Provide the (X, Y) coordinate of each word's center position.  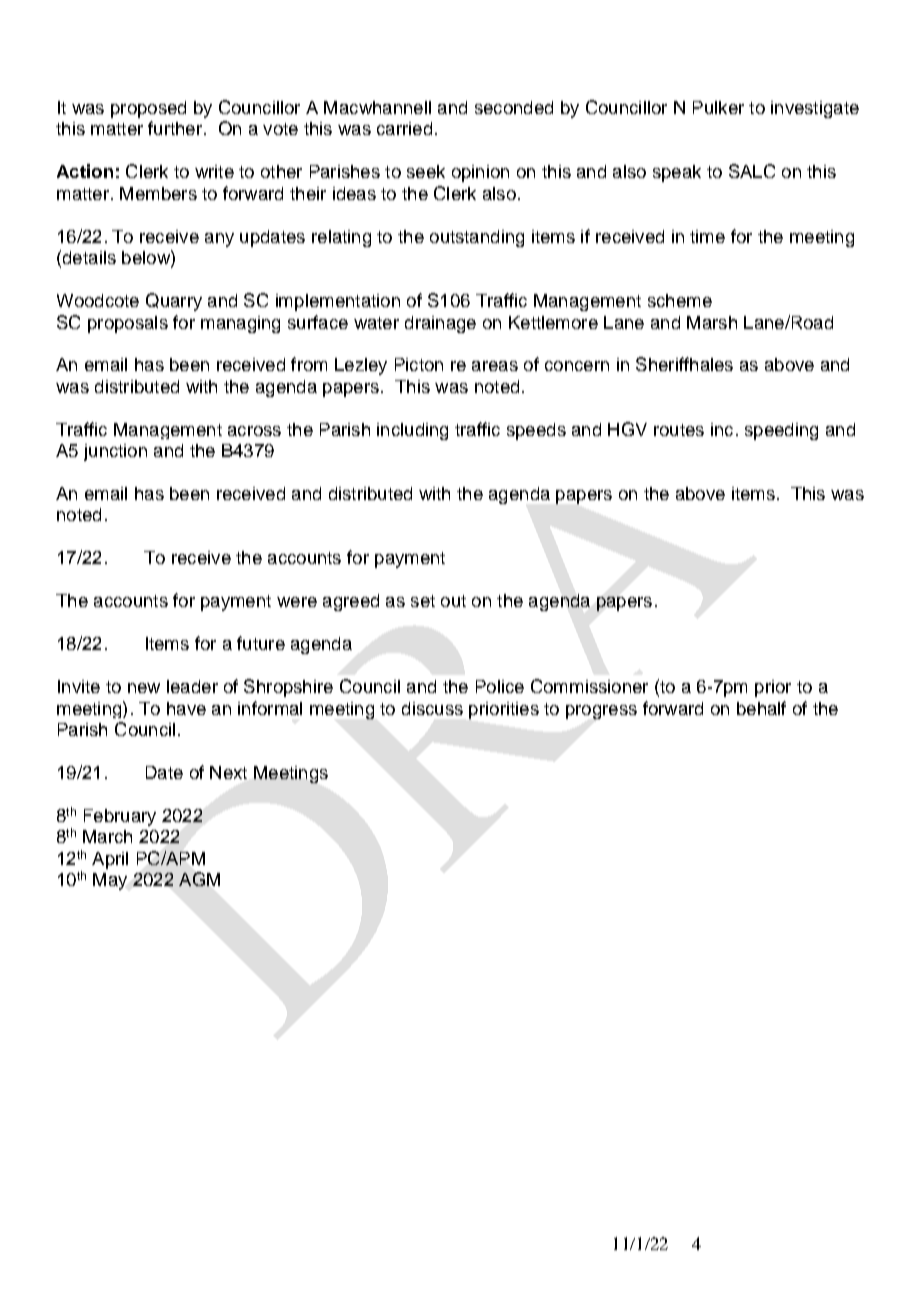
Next (228, 772)
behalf (761, 708)
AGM (199, 879)
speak (677, 173)
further (176, 128)
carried (404, 128)
